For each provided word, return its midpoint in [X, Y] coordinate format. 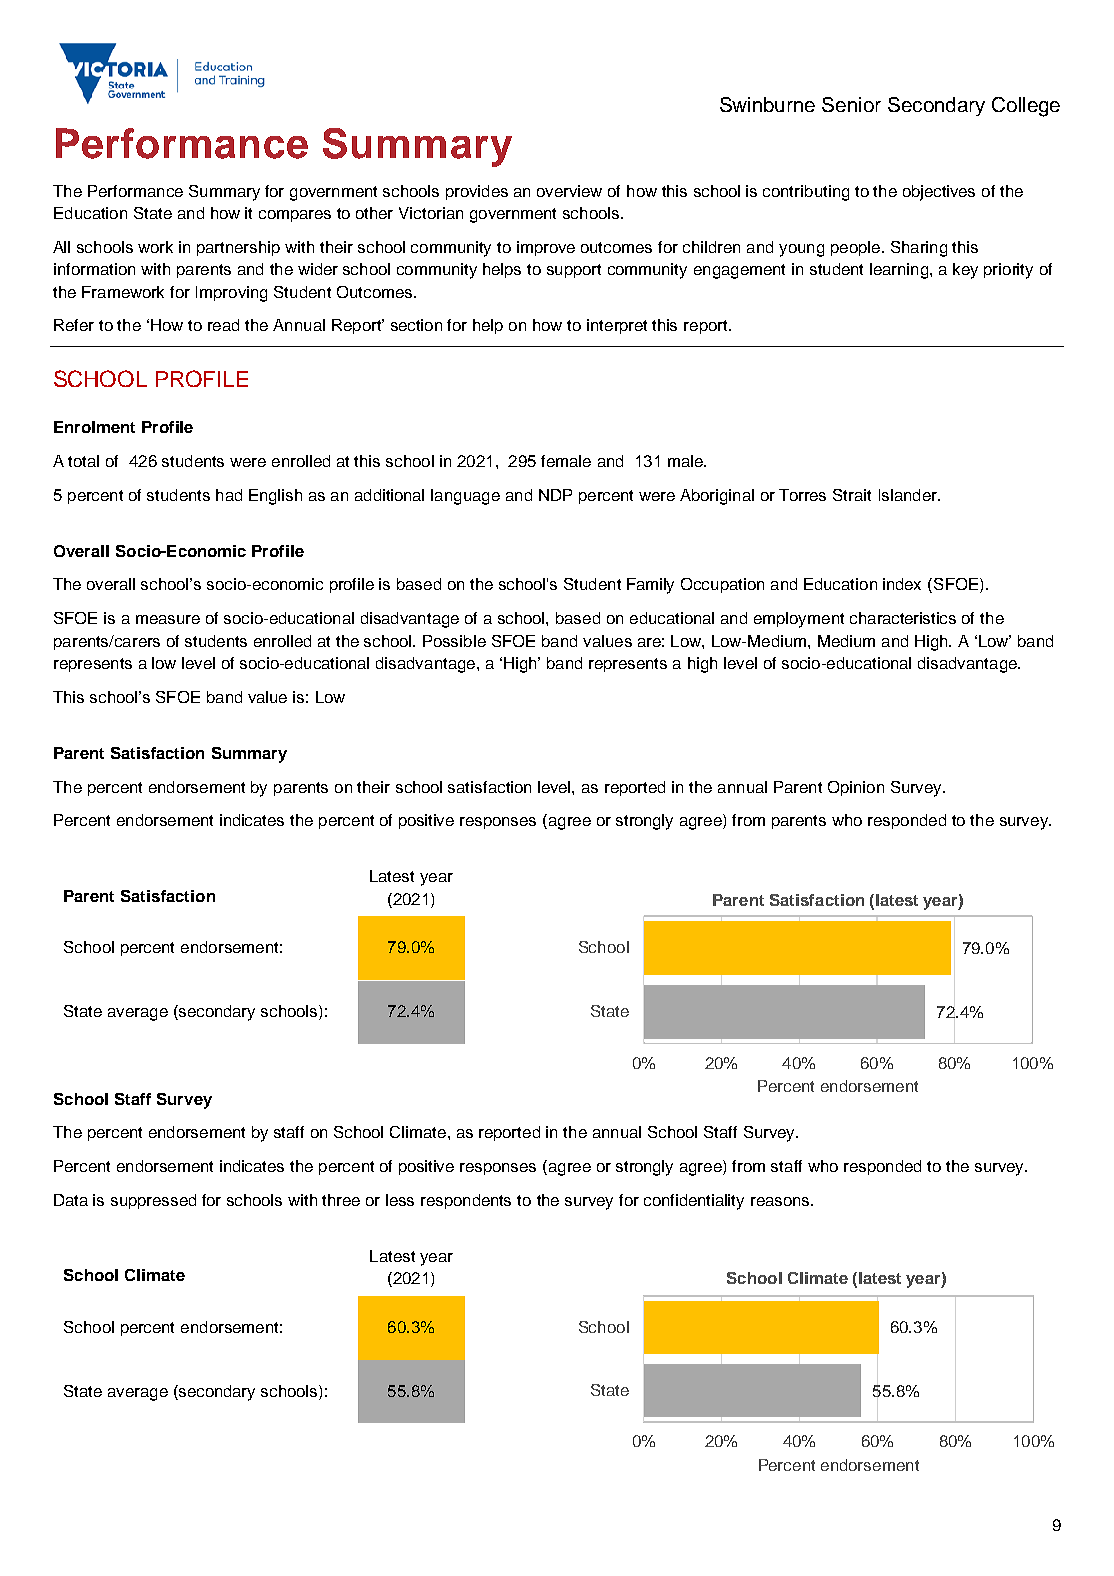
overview [569, 191]
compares [295, 216]
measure [168, 619]
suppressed [153, 1201]
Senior [851, 104]
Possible [454, 641]
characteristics [903, 618]
